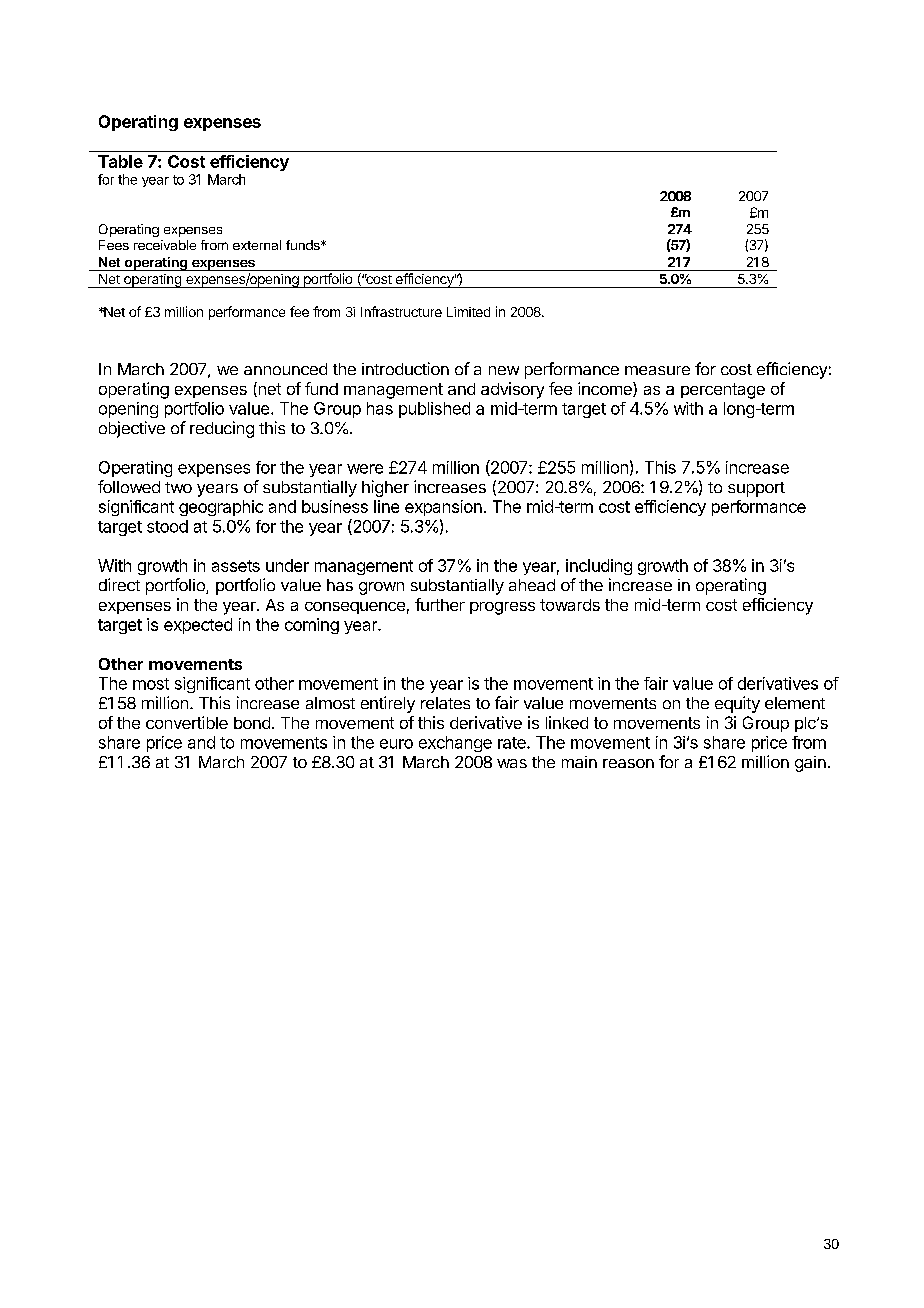  What do you see at coordinates (187, 722) in the screenshot?
I see `convertible` at bounding box center [187, 722].
